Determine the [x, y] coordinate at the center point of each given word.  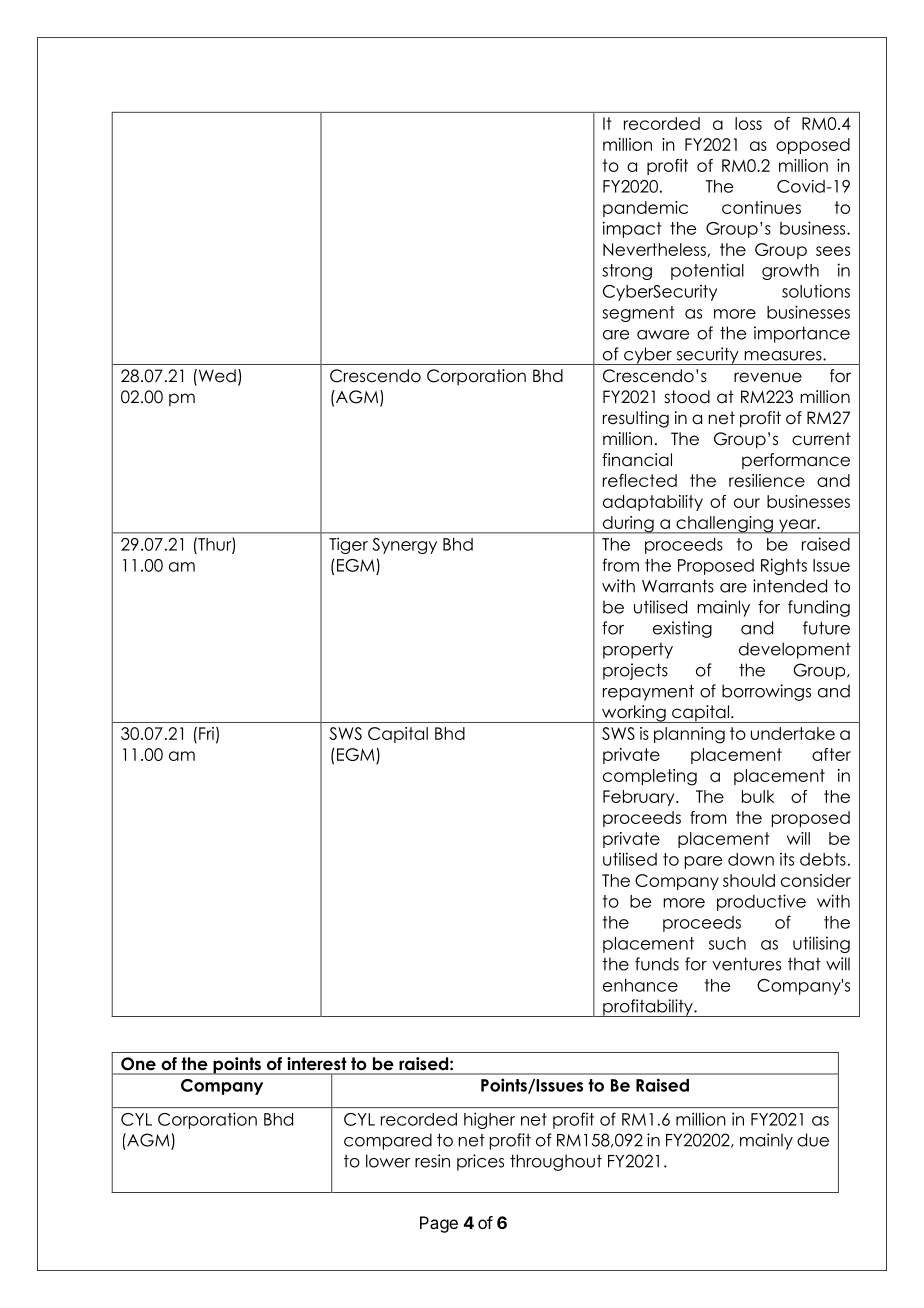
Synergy [404, 546]
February [640, 798]
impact [632, 229]
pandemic [645, 209]
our [747, 503]
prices [480, 1162]
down [751, 859]
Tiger [348, 545]
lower [388, 1161]
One [138, 1063]
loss [748, 123]
